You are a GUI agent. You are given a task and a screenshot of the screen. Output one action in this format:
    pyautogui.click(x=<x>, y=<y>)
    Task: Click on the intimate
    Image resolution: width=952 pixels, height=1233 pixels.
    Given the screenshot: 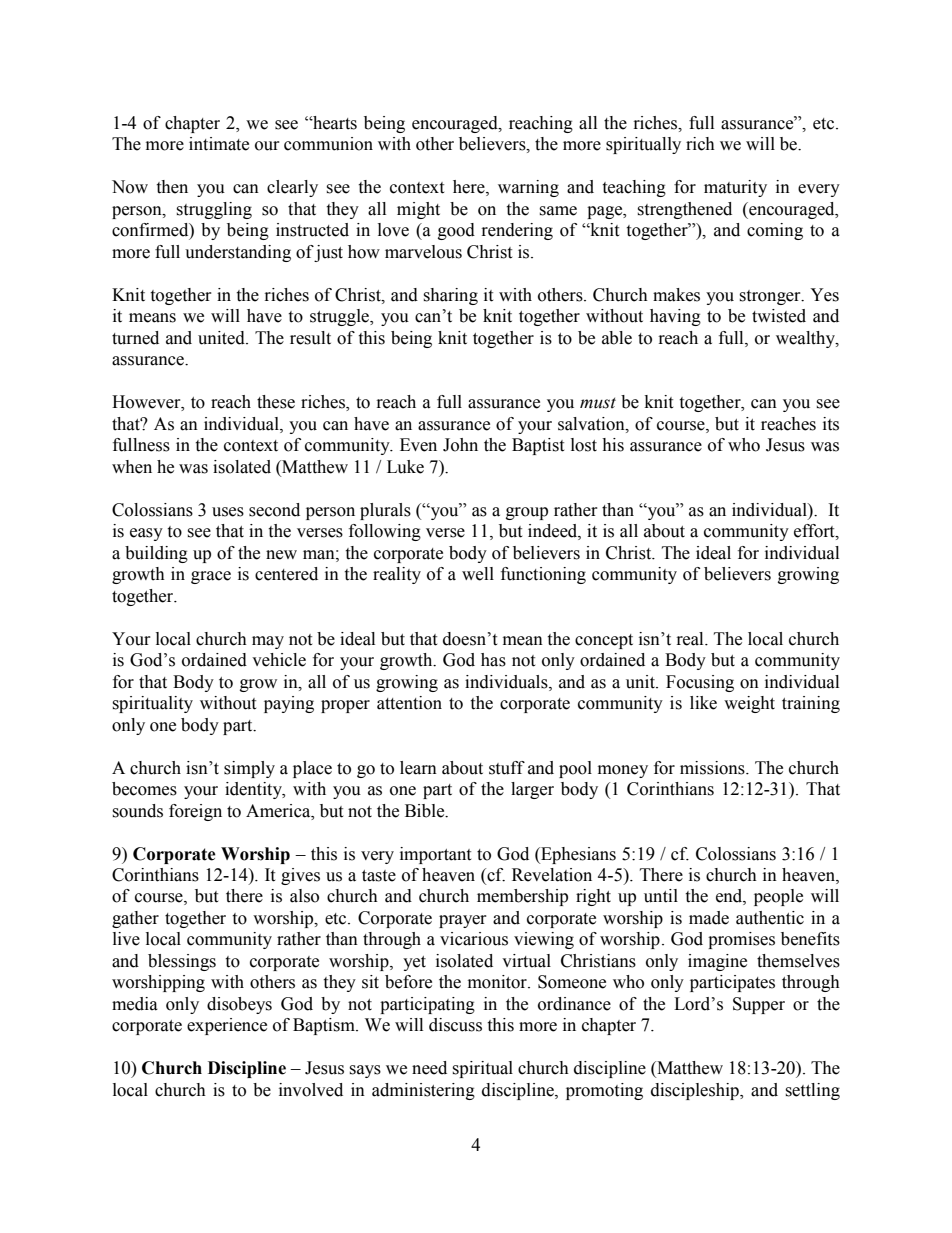 What is the action you would take?
    pyautogui.click(x=219, y=144)
